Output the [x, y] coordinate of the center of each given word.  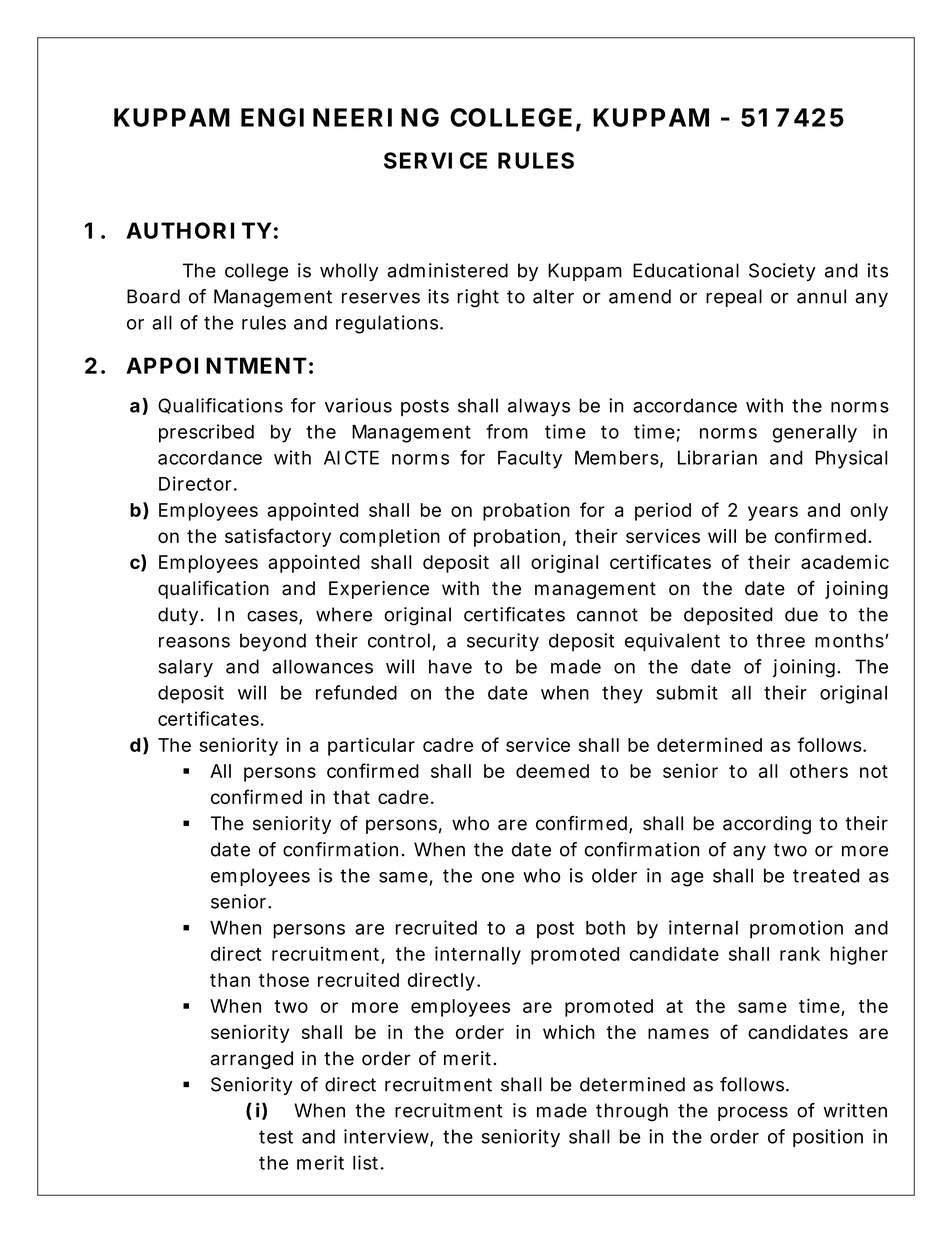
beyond [273, 642]
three [780, 640]
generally [815, 434]
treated [826, 875]
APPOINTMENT [216, 365]
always [539, 407]
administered [447, 270]
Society [782, 272]
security [503, 642]
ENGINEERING [340, 117]
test [276, 1137]
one [498, 877]
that [351, 797]
